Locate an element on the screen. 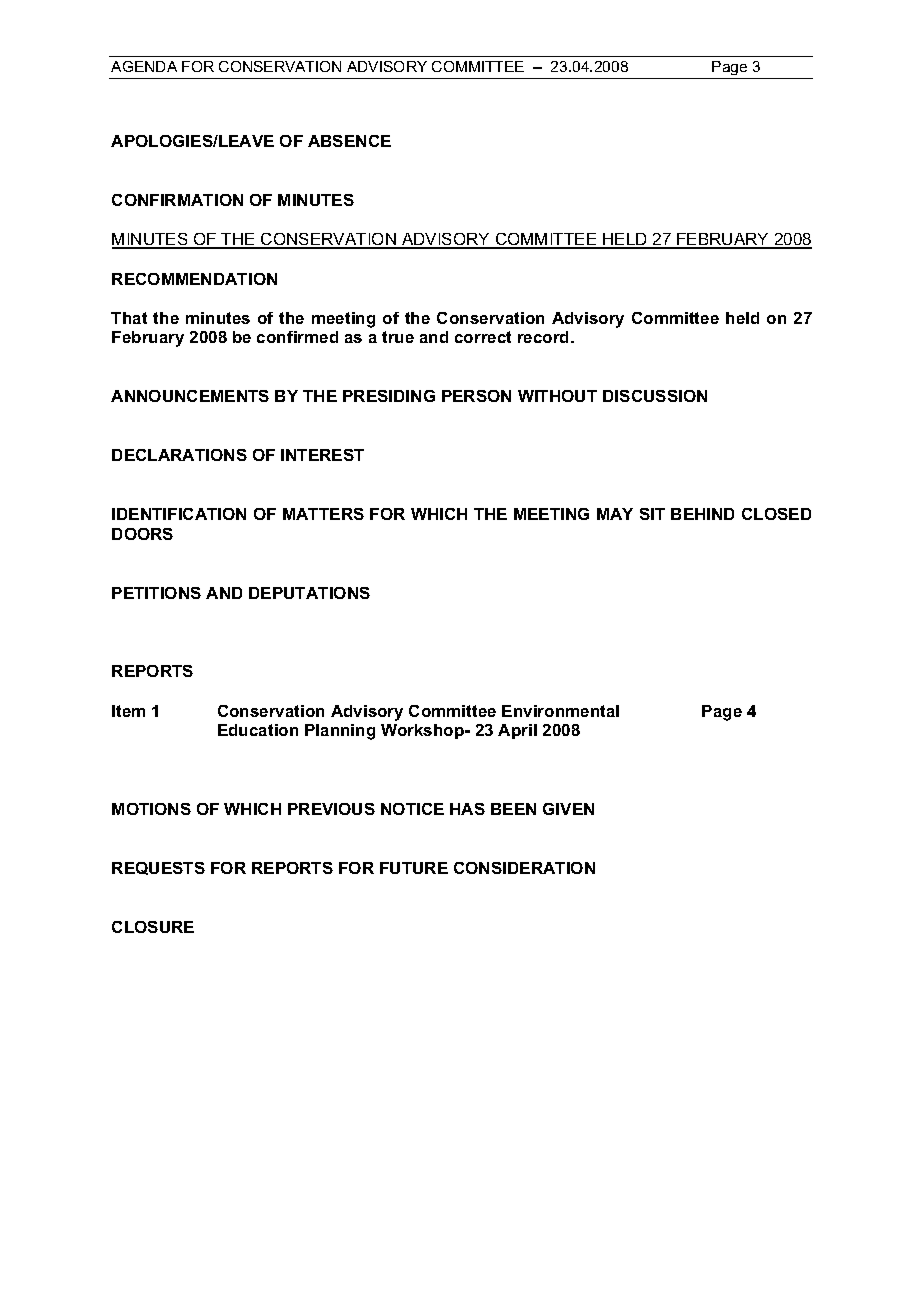 The image size is (924, 1308). Environmental is located at coordinates (560, 711).
